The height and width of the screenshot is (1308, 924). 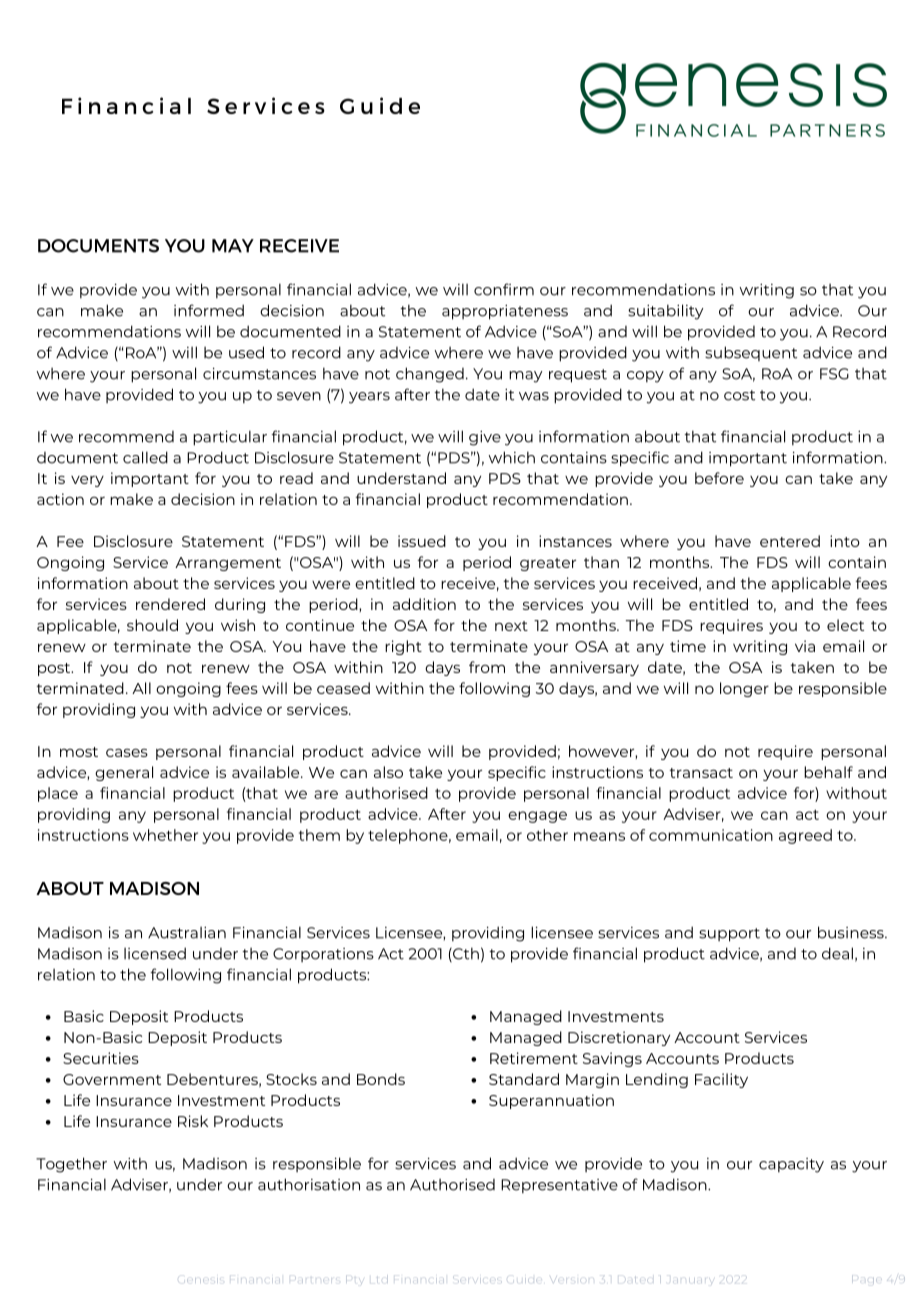 I want to click on licensed, so click(x=155, y=953).
